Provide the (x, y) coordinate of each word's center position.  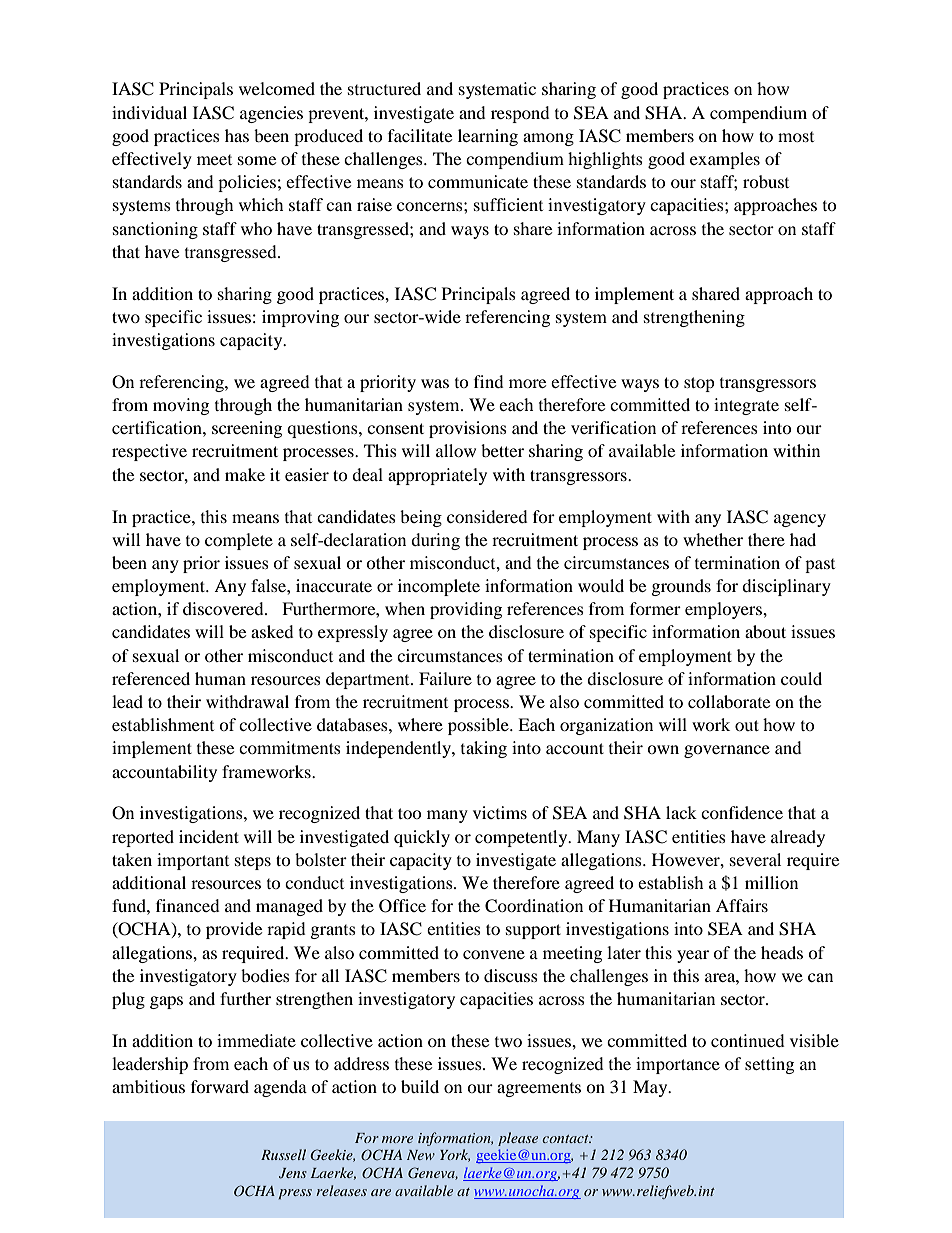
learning (488, 137)
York (455, 1155)
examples (725, 160)
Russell (283, 1154)
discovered (224, 608)
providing (466, 610)
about (765, 631)
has (237, 135)
